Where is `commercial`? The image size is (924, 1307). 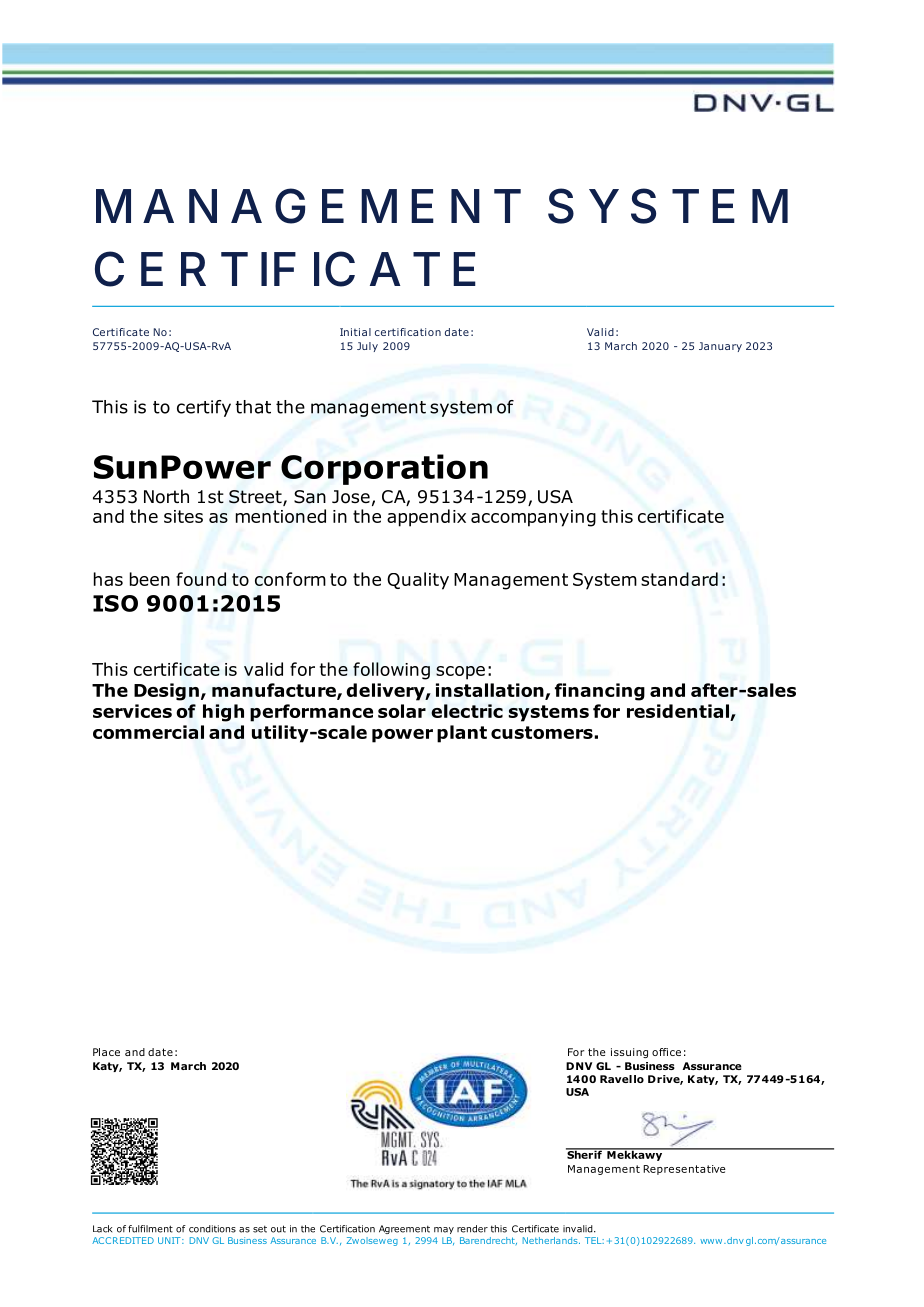
commercial is located at coordinates (148, 732).
